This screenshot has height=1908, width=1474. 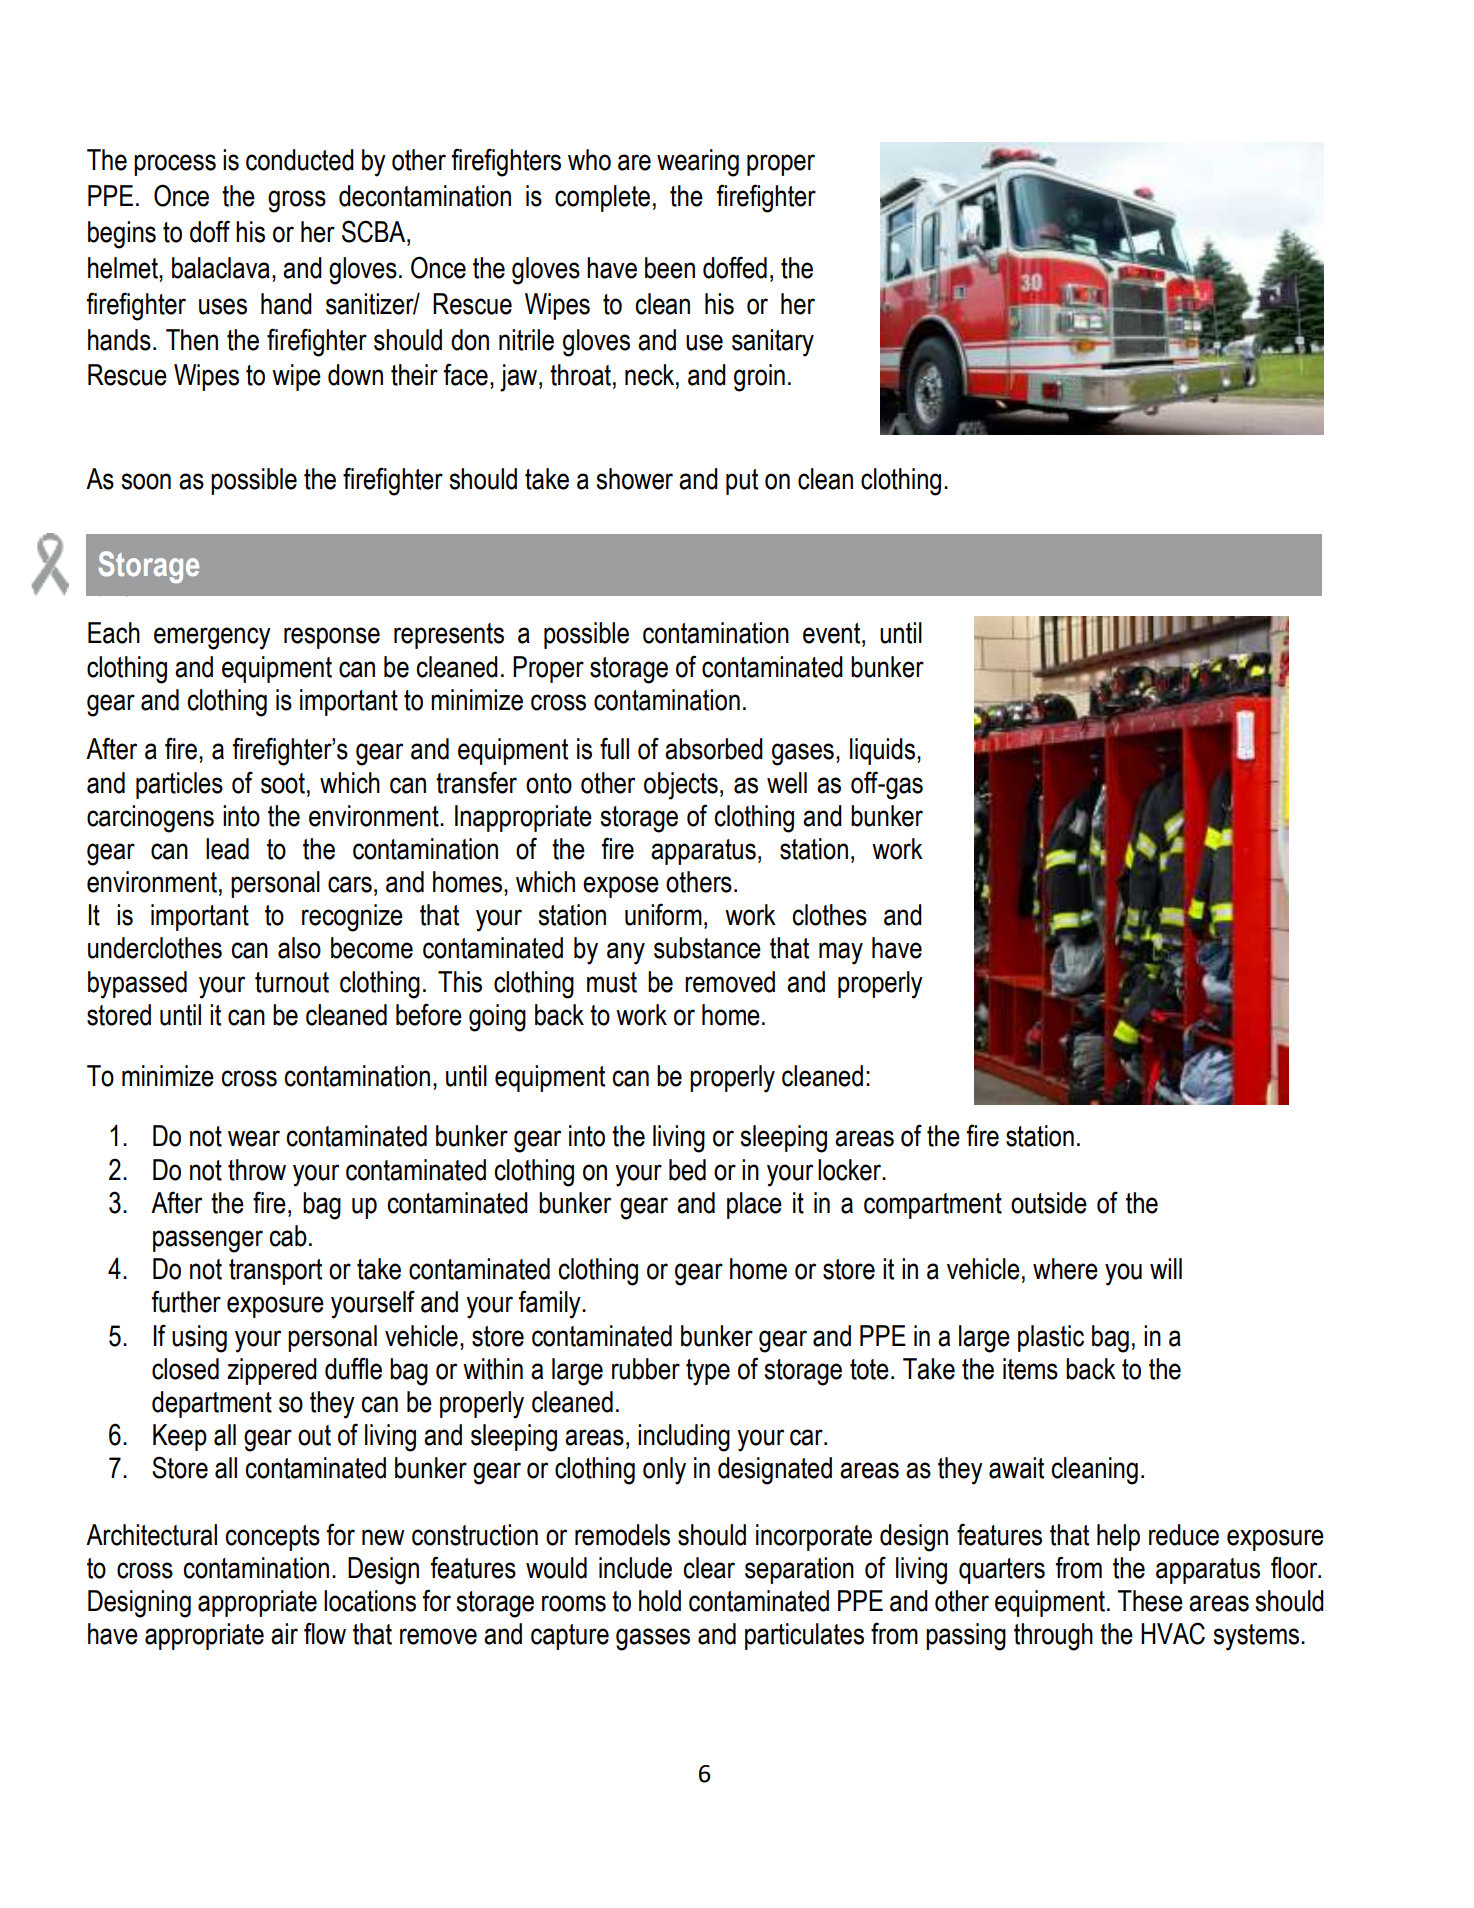 I want to click on place, so click(x=754, y=1205).
